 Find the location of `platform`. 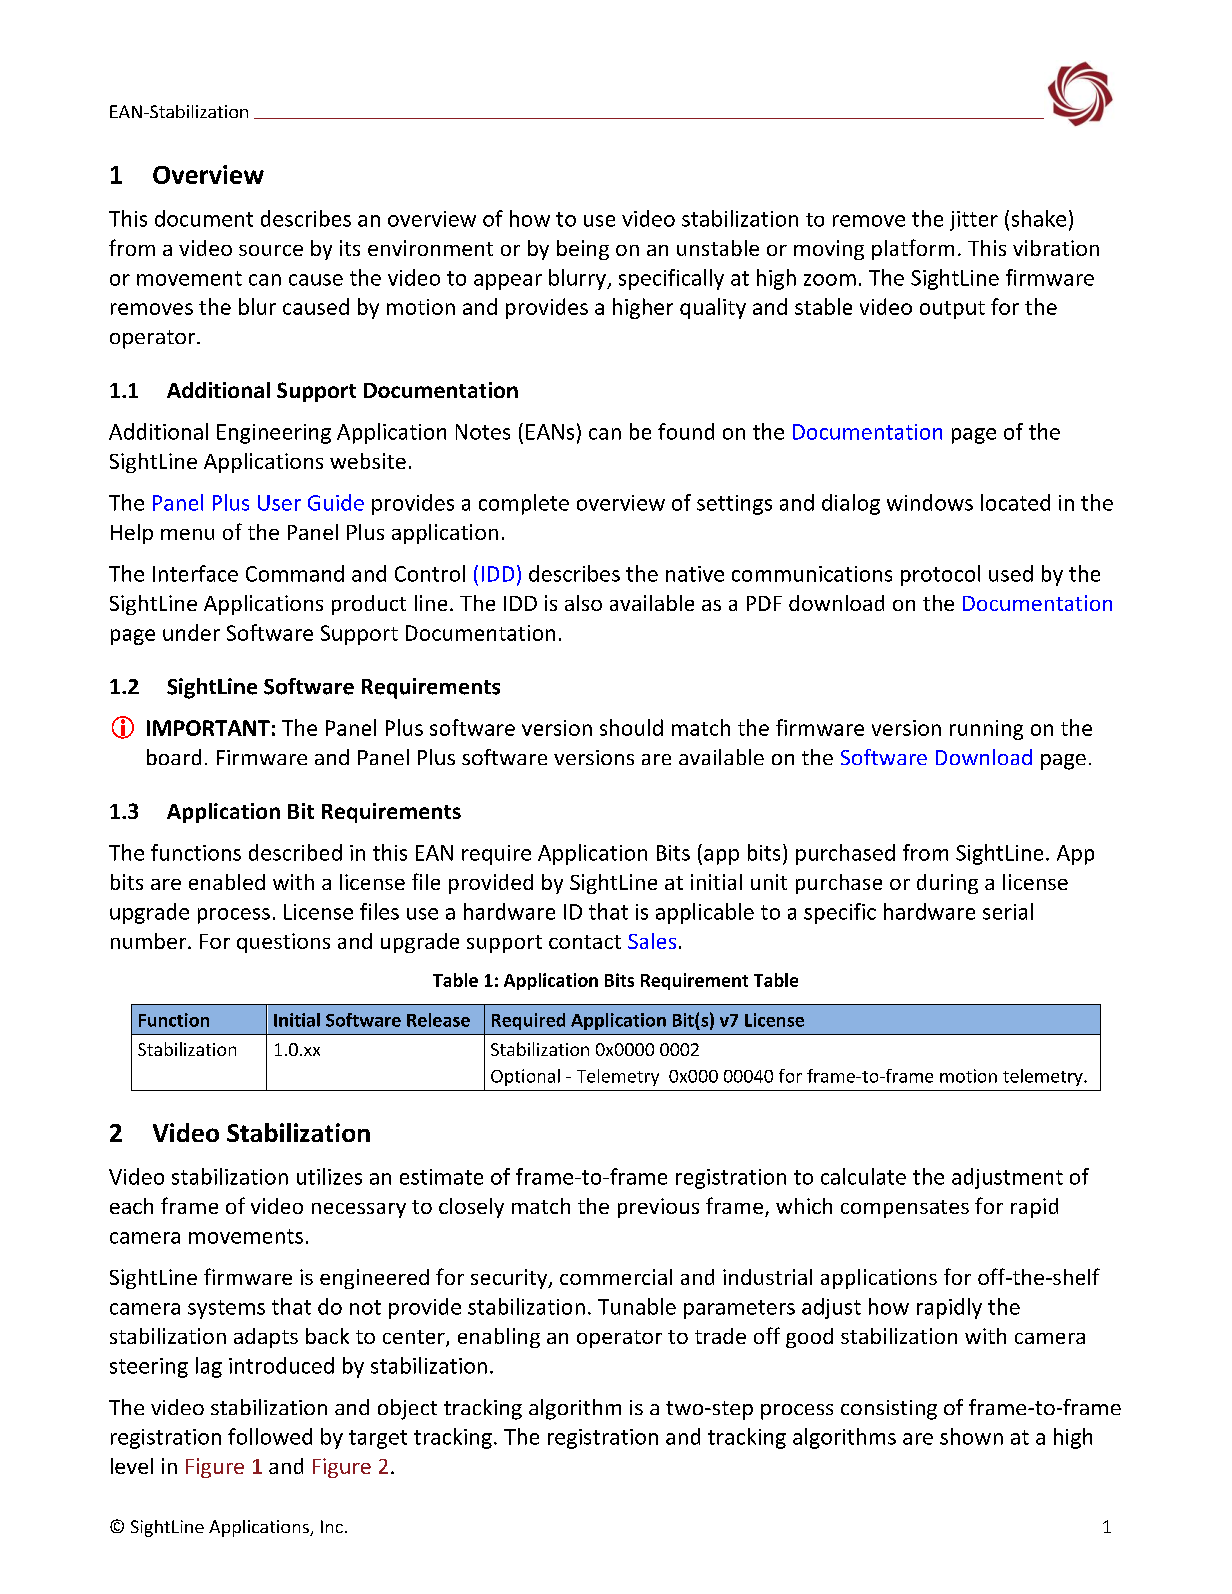

platform is located at coordinates (913, 249).
